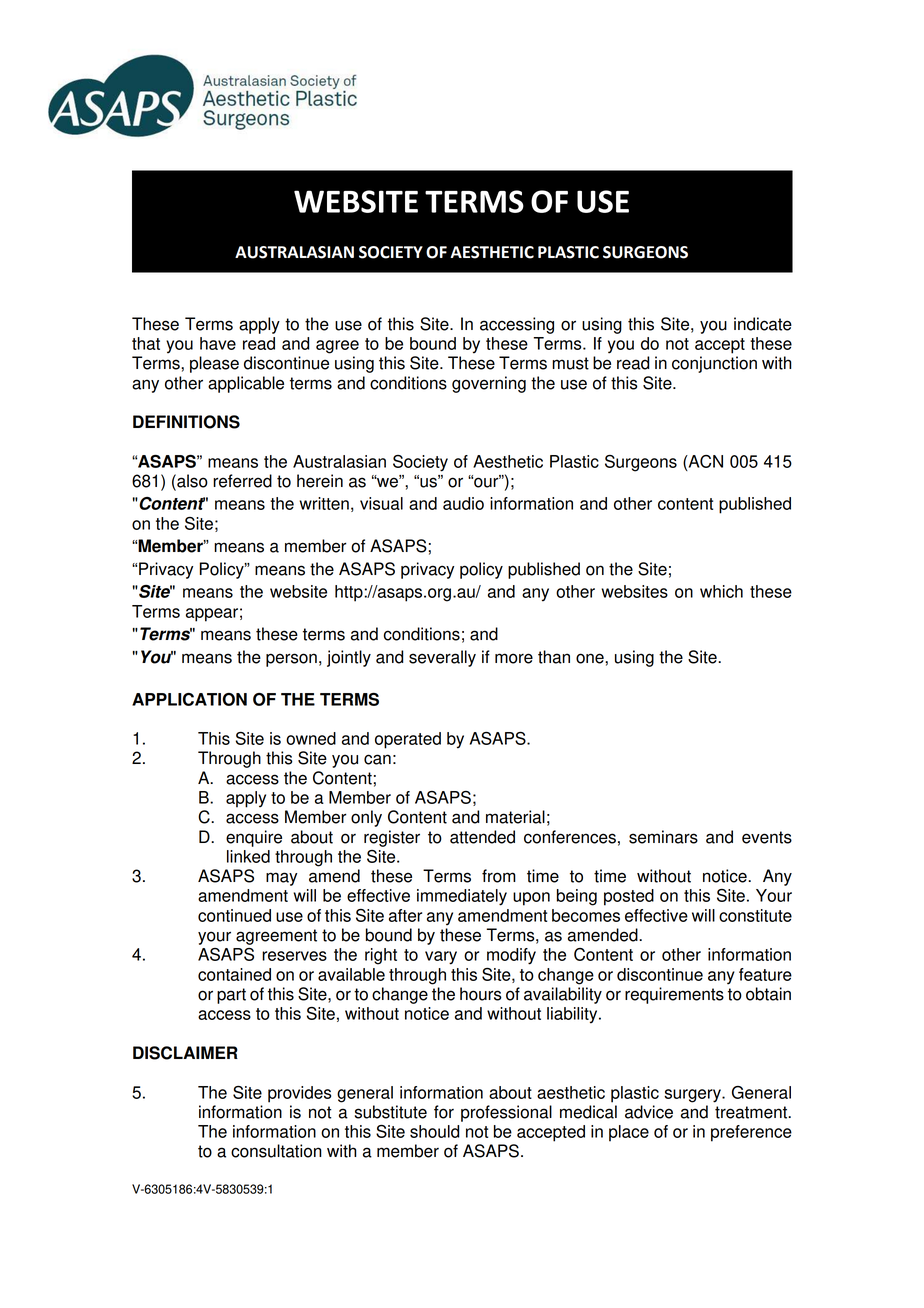 This page has width=924, height=1308. Describe the element at coordinates (463, 503) in the page. I see `audio` at that location.
